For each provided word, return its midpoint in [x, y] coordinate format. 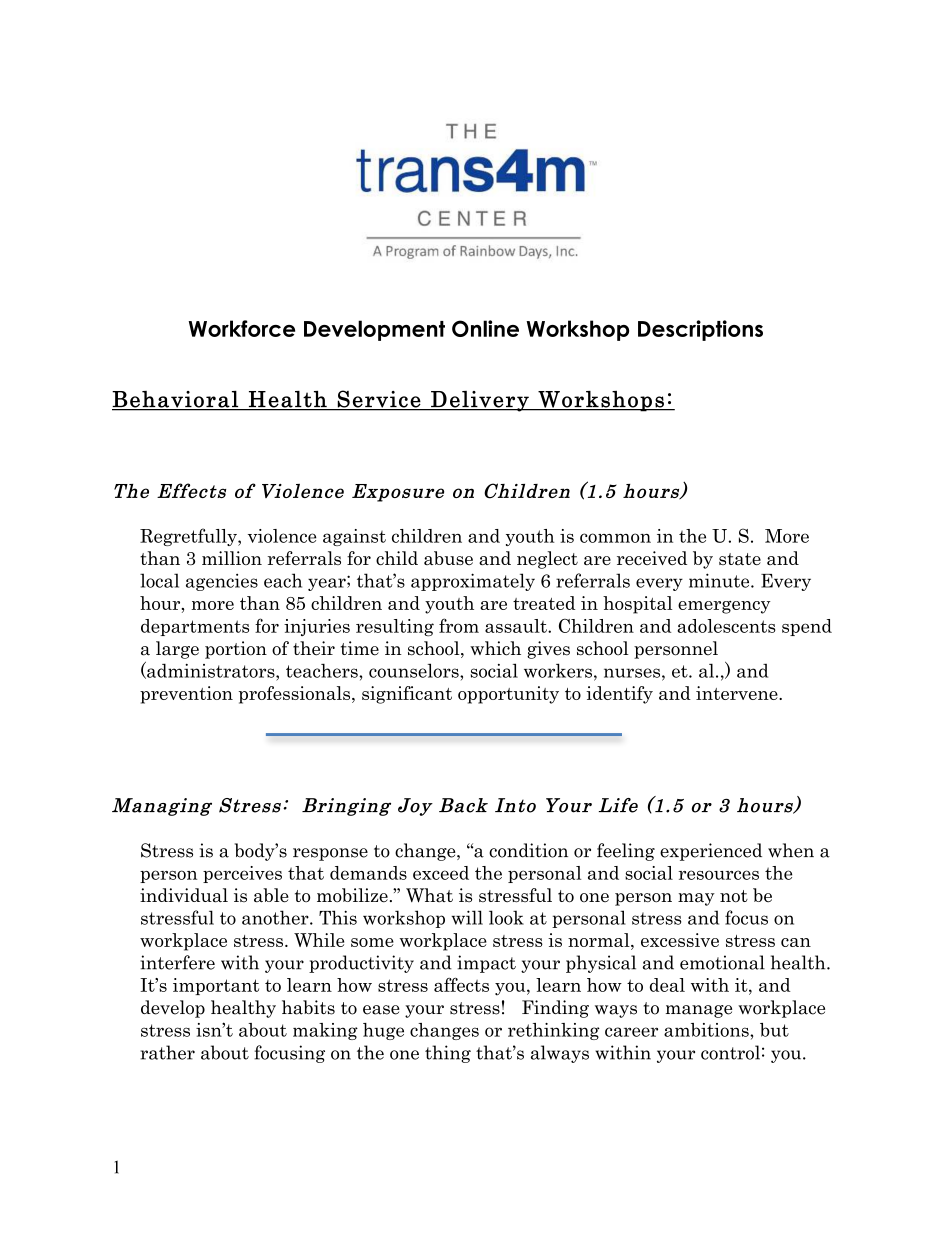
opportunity [508, 695]
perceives [242, 874]
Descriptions [700, 330]
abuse [448, 558]
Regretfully [189, 537]
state [740, 559]
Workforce [242, 328]
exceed [441, 873]
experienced [711, 852]
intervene [738, 693]
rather [167, 1052]
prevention [186, 695]
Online [485, 328]
